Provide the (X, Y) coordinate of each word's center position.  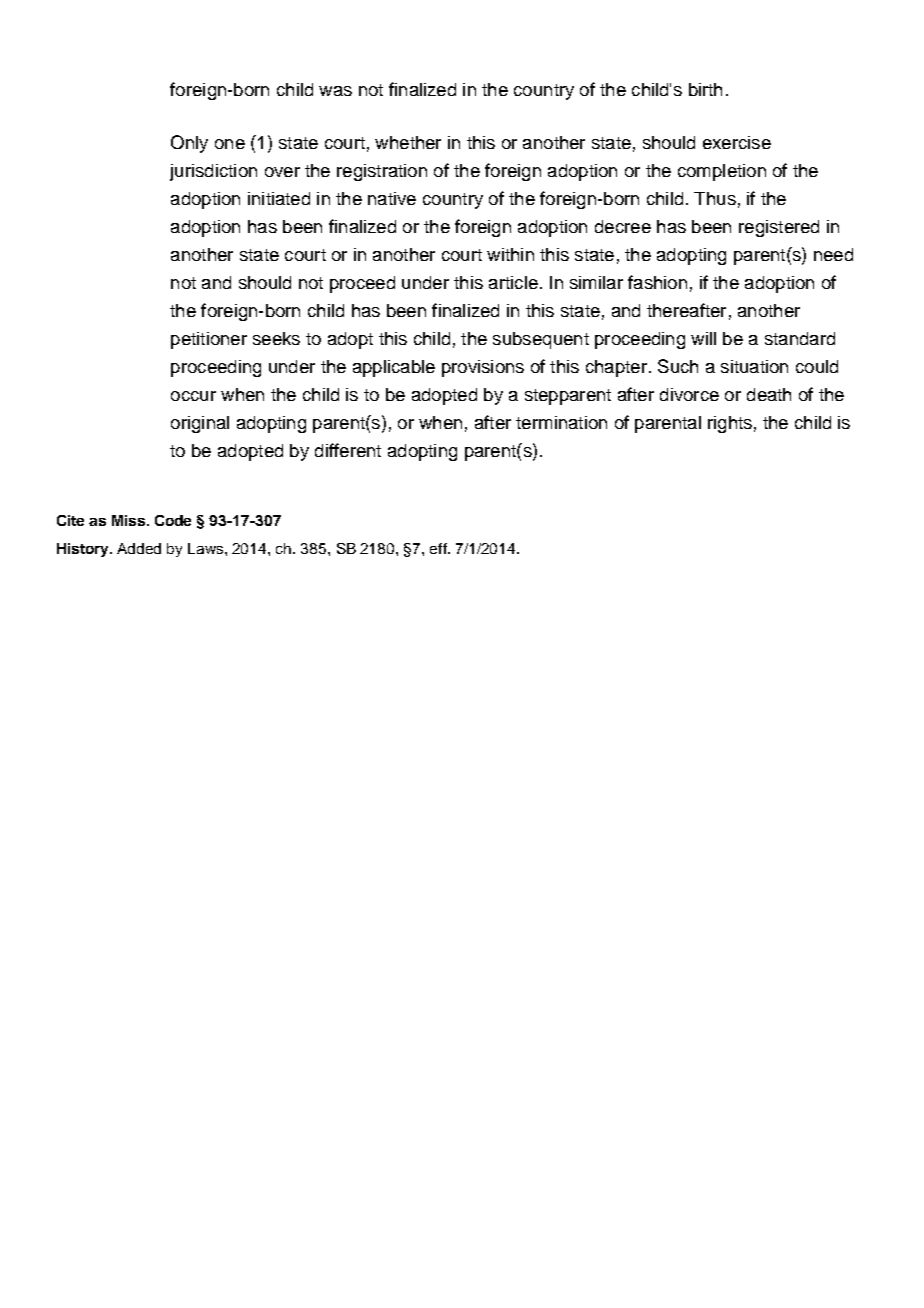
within (510, 254)
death (769, 394)
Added (139, 548)
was (335, 91)
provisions (483, 368)
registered (779, 228)
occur (193, 396)
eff (439, 548)
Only (189, 144)
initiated (279, 198)
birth (705, 89)
